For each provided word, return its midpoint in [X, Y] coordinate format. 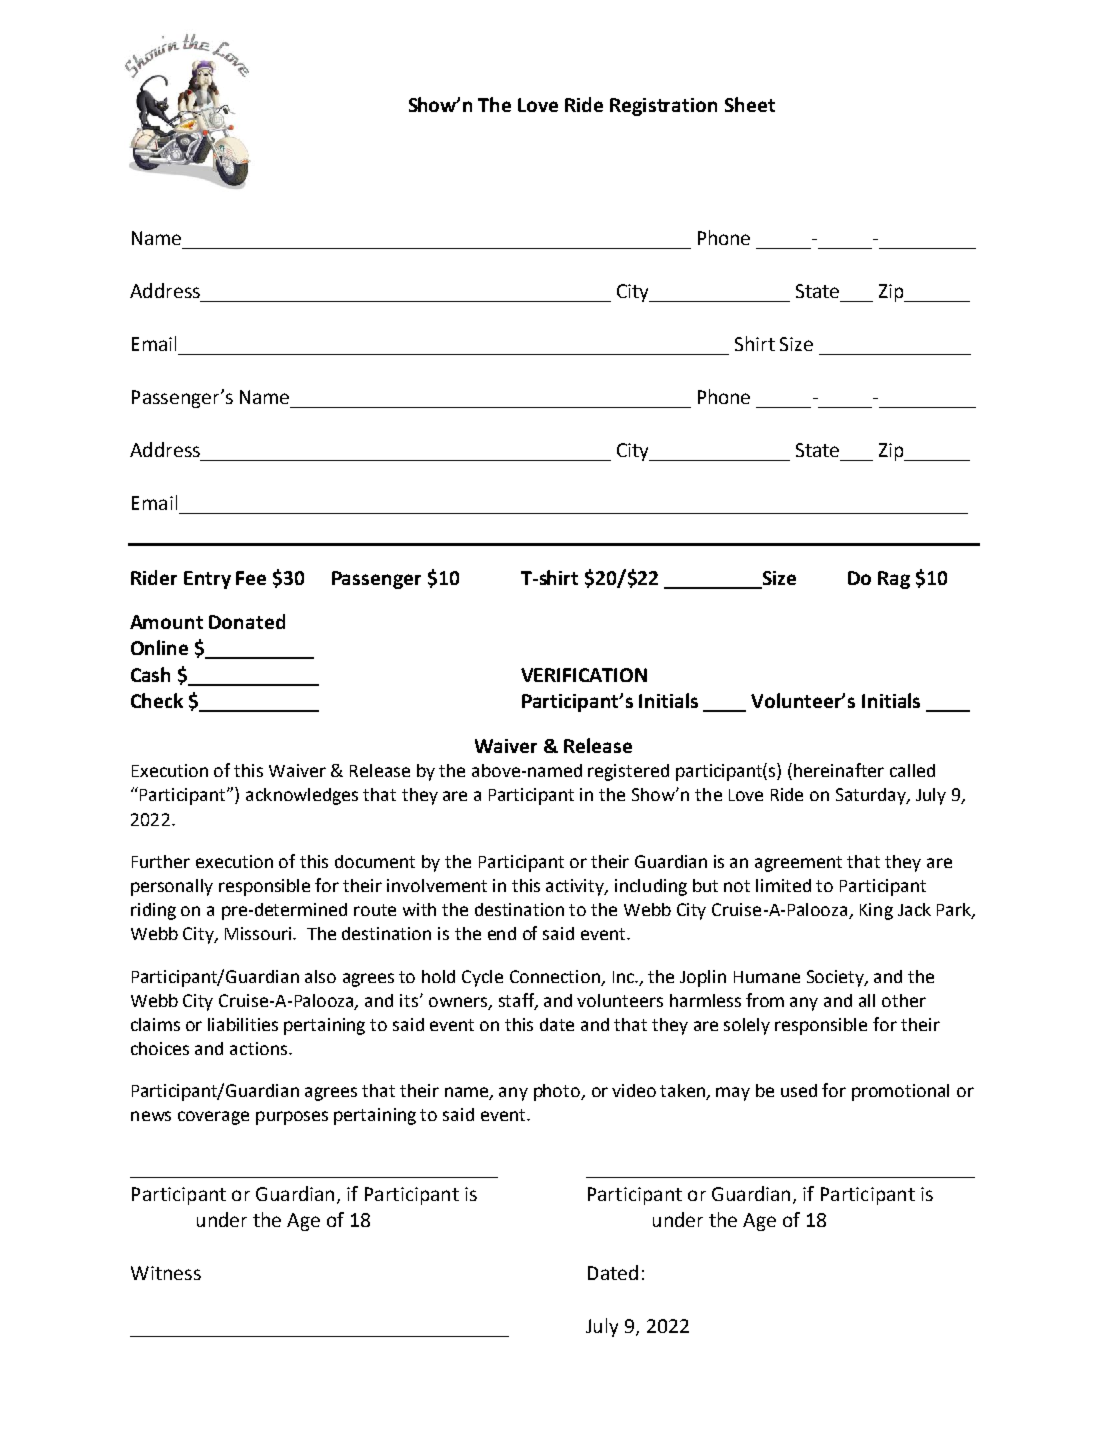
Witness [166, 1273]
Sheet [750, 104]
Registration [663, 107]
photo [558, 1092]
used [799, 1090]
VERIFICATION [584, 675]
